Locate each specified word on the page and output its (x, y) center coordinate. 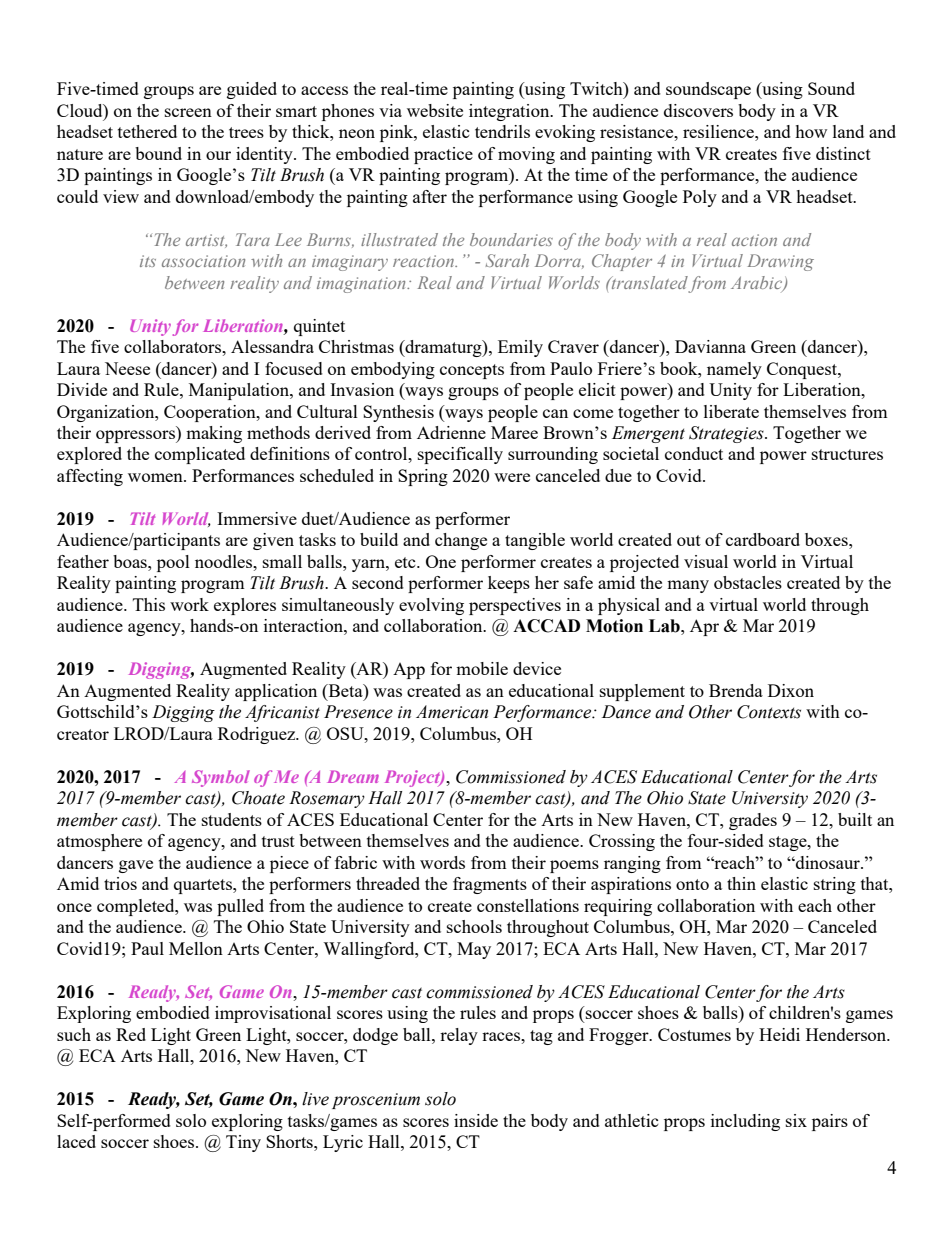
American (452, 712)
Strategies (727, 434)
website (435, 110)
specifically (460, 455)
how (811, 131)
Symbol (221, 778)
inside (476, 1120)
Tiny (243, 1143)
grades (753, 821)
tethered (147, 131)
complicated (200, 455)
